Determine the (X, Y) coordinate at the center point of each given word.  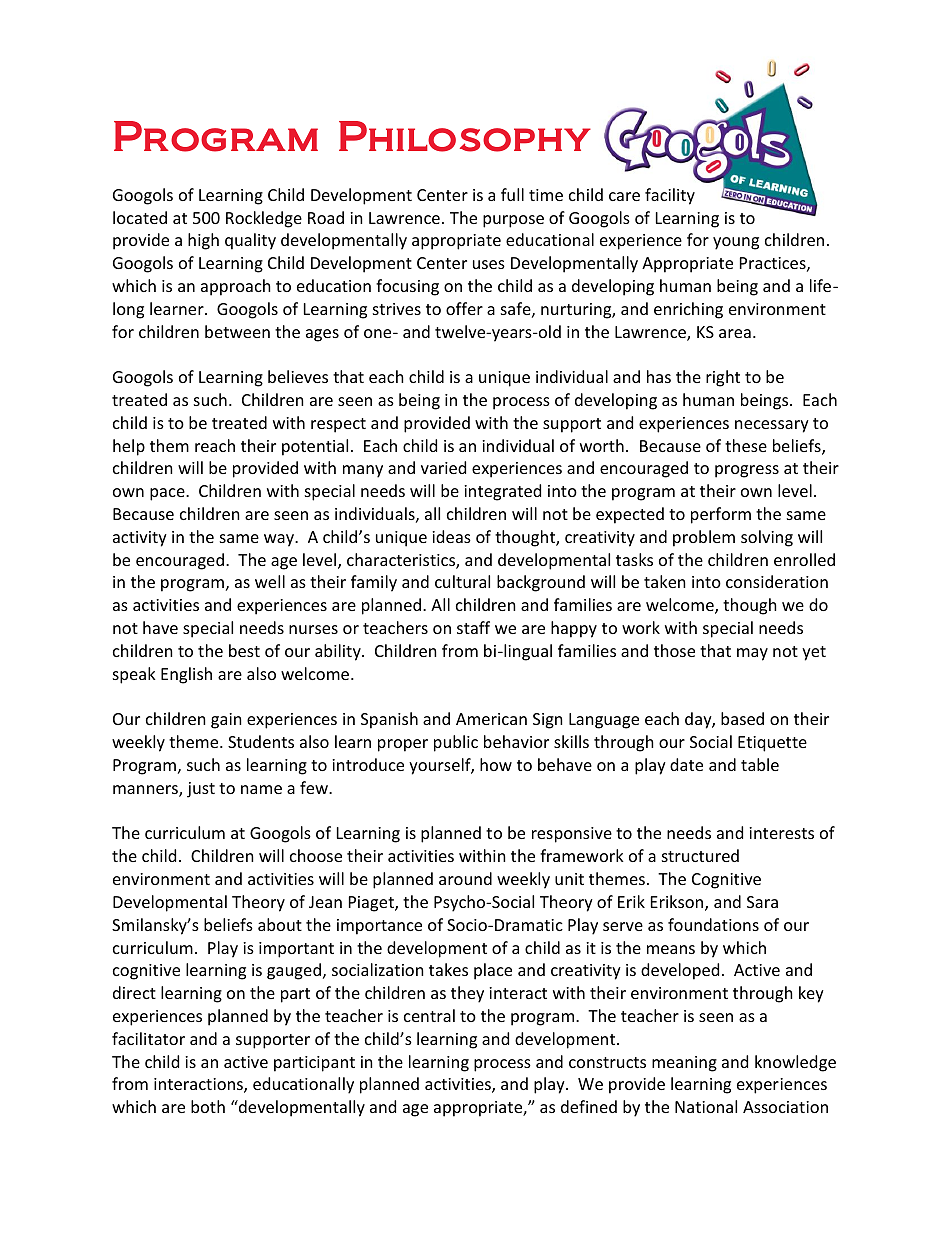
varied (443, 467)
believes (298, 376)
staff (473, 627)
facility (670, 196)
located (140, 217)
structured (700, 855)
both (208, 1106)
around (465, 878)
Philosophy (465, 136)
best (244, 650)
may (752, 654)
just (201, 790)
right (723, 378)
